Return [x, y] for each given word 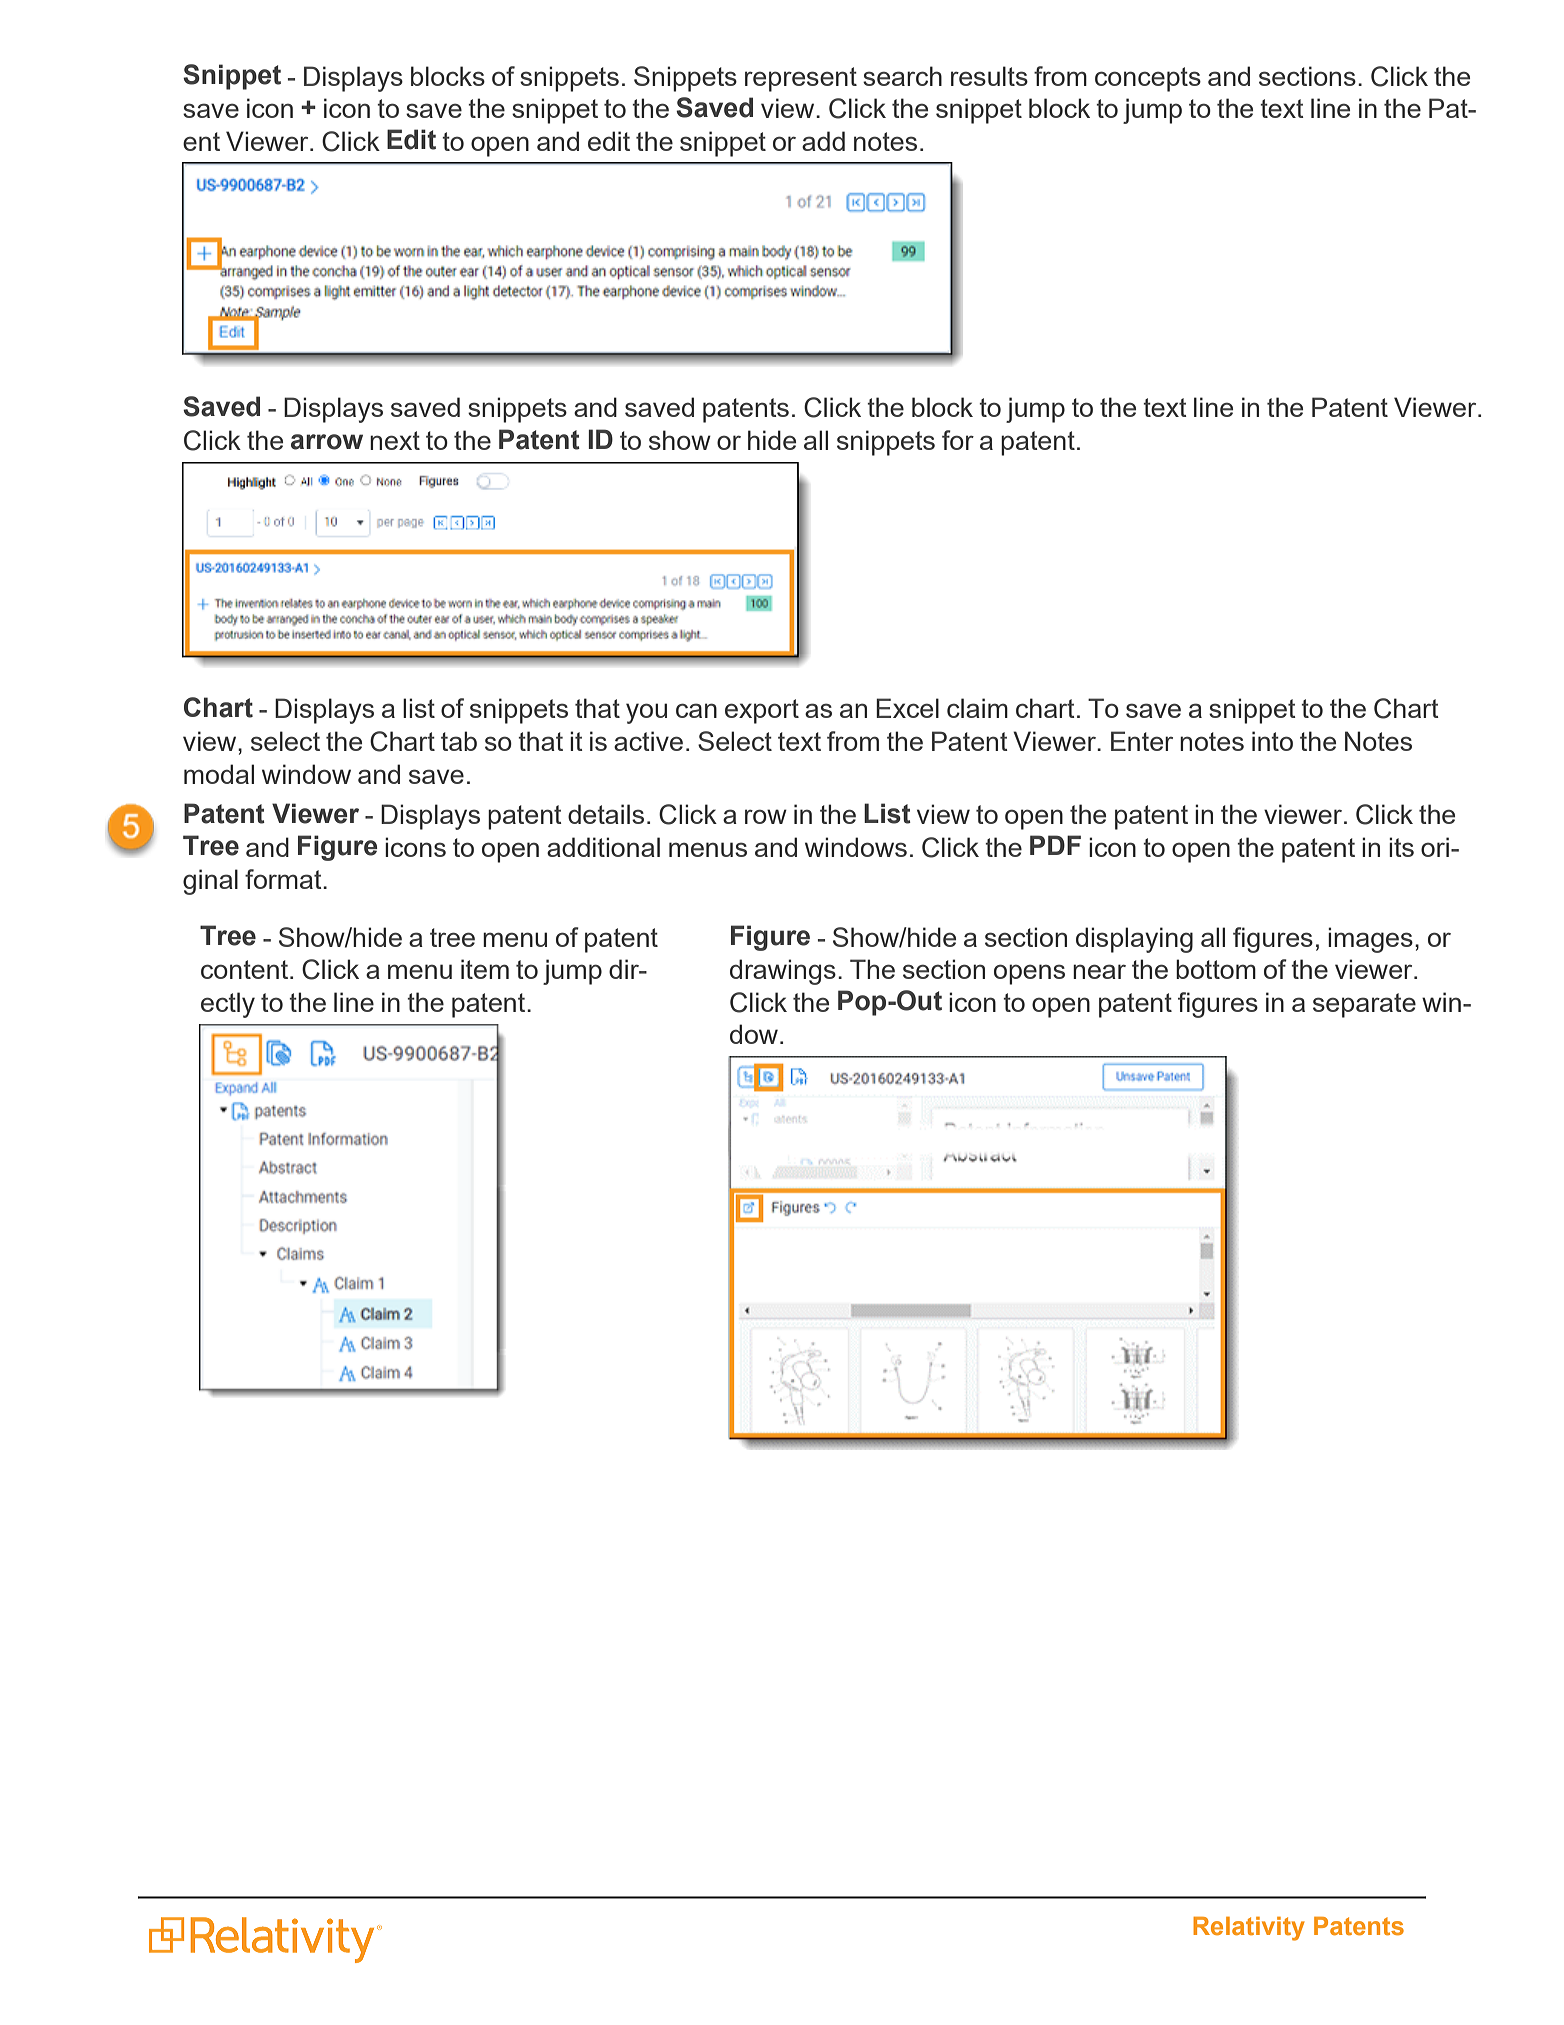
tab [459, 741]
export [762, 711]
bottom [1216, 969]
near [1099, 971]
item [485, 969]
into [1272, 741]
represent [801, 79]
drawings [783, 972]
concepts [1148, 79]
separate [1364, 1005]
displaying [1134, 940]
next [395, 440]
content [244, 969]
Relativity [1249, 1929]
